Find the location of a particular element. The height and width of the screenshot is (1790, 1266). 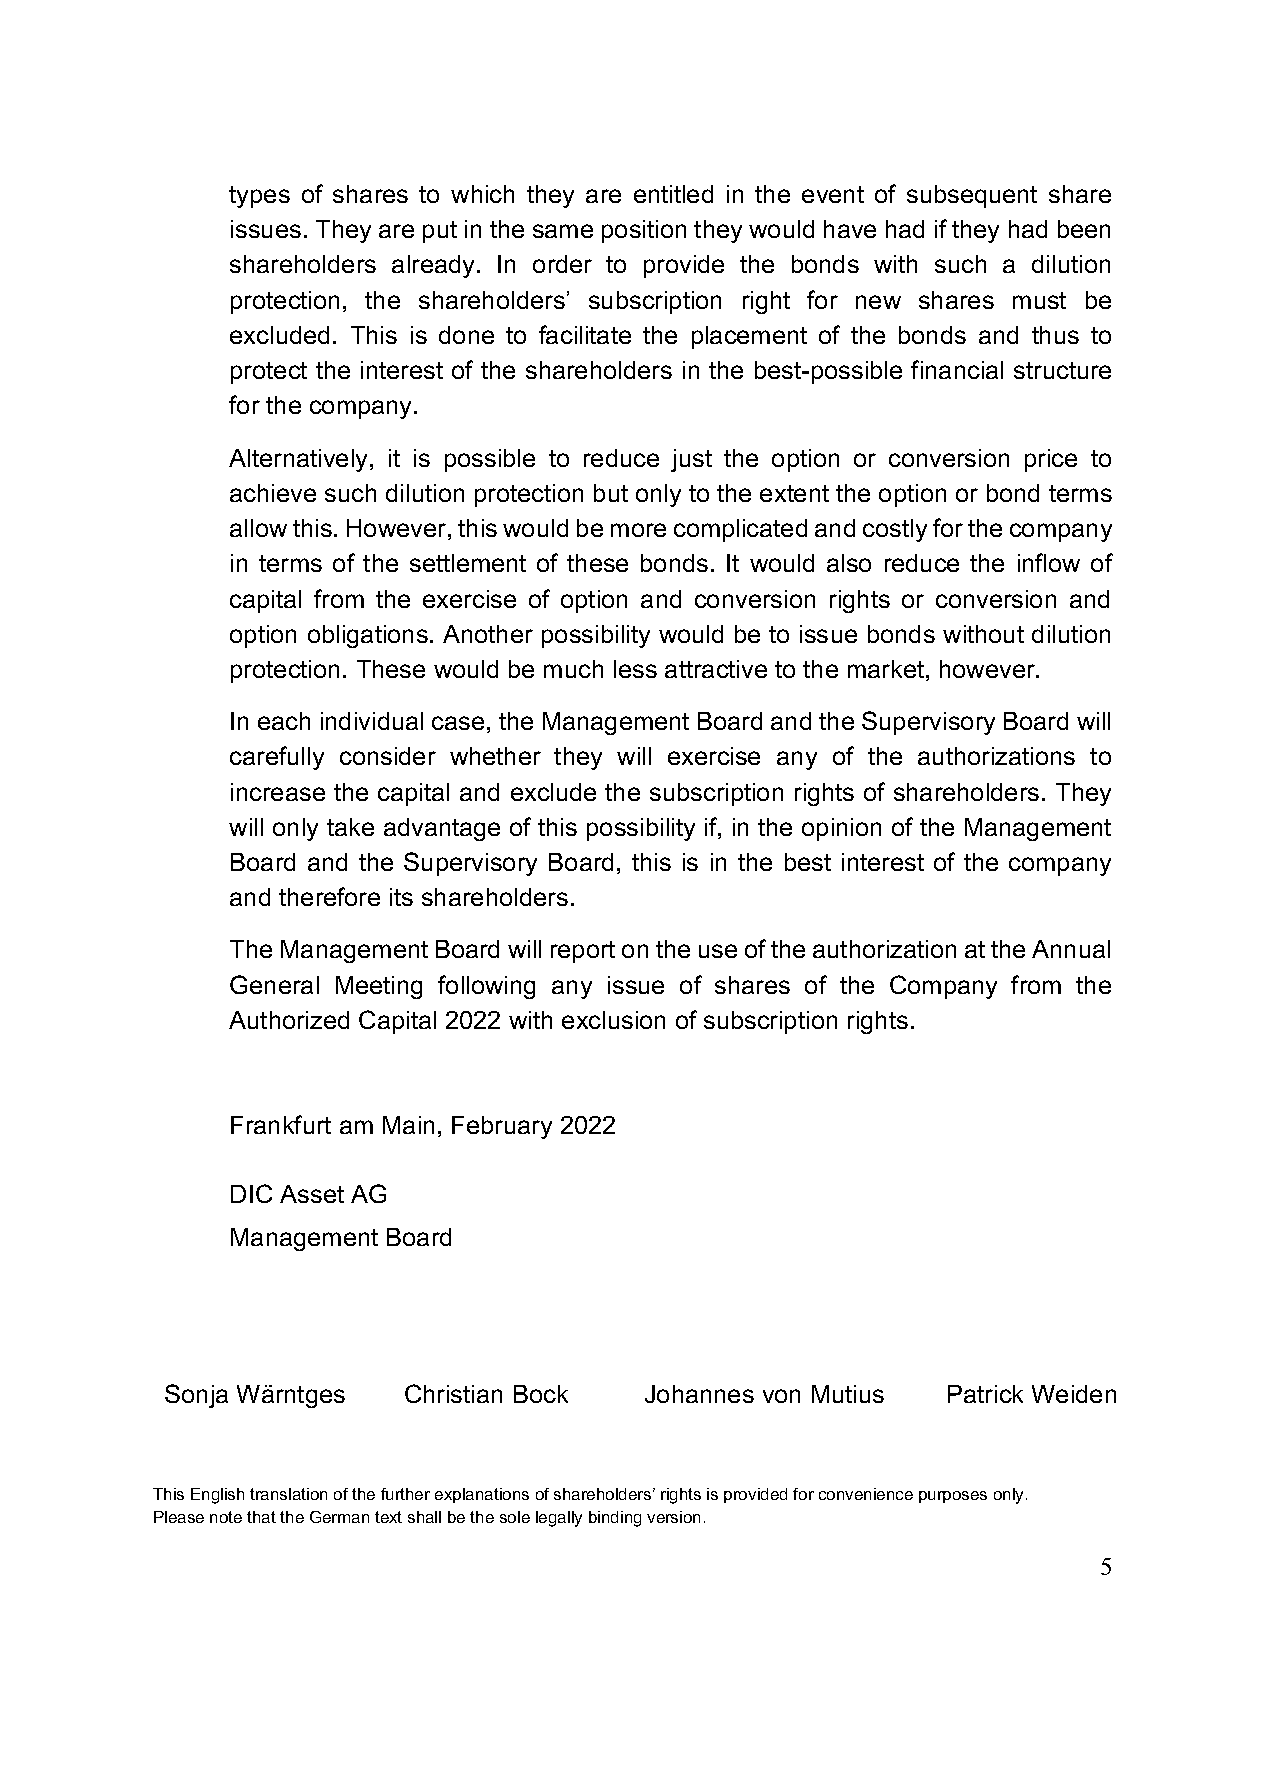

position is located at coordinates (644, 231).
